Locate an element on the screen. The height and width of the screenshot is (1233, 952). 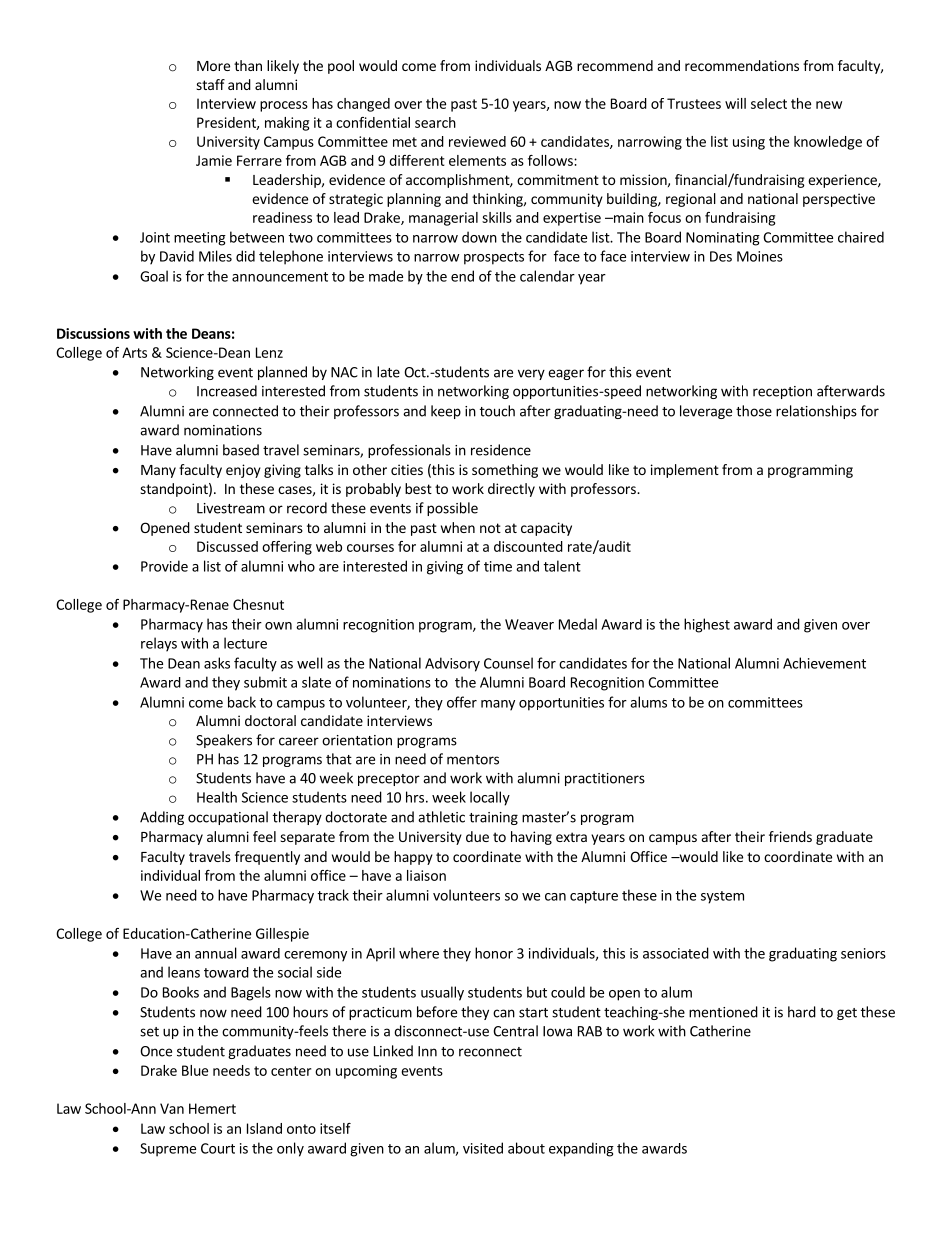
search is located at coordinates (435, 122).
